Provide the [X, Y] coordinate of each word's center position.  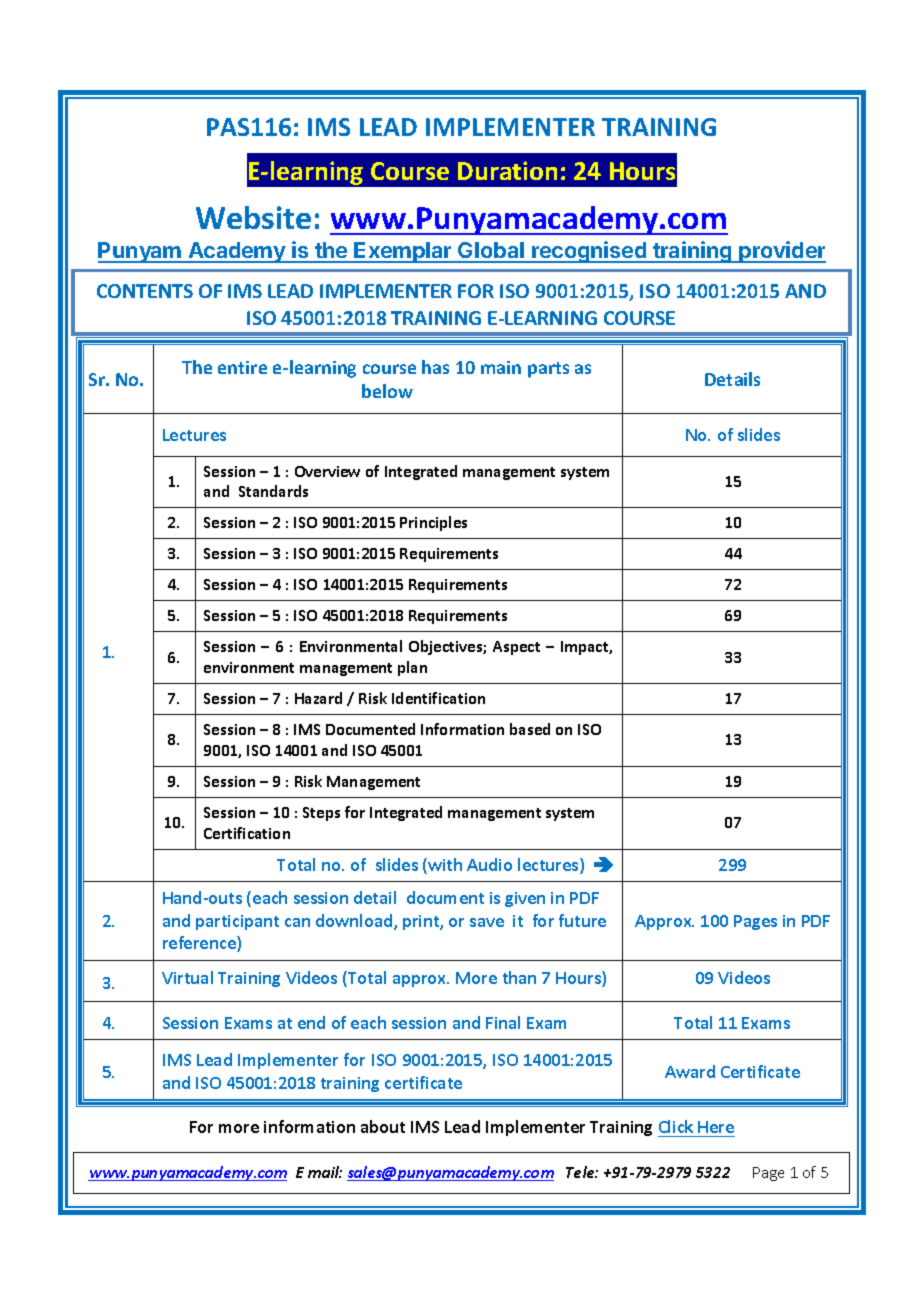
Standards [273, 491]
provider [782, 252]
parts [548, 370]
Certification [247, 833]
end [311, 1022]
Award [690, 1071]
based [530, 729]
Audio [489, 864]
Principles [433, 523]
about [383, 1126]
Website [253, 217]
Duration [507, 170]
